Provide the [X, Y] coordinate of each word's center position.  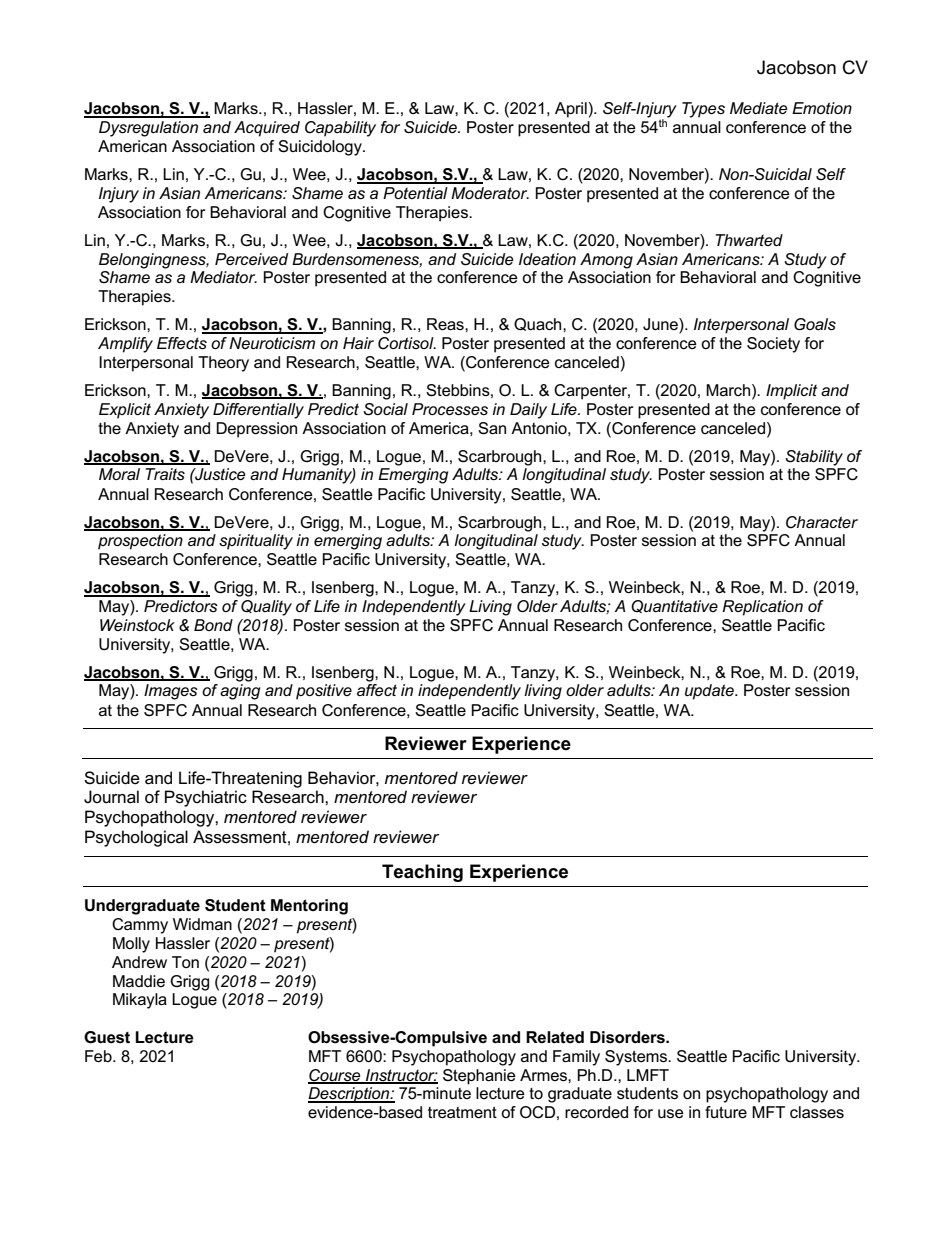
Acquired [267, 129]
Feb [99, 1056]
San [492, 428]
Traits [165, 474]
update [710, 692]
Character [822, 522]
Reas [446, 324]
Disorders [628, 1037]
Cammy [140, 926]
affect [377, 690]
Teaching [422, 873]
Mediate [758, 108]
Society [773, 345]
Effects [182, 343]
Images [171, 692]
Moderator [490, 193]
